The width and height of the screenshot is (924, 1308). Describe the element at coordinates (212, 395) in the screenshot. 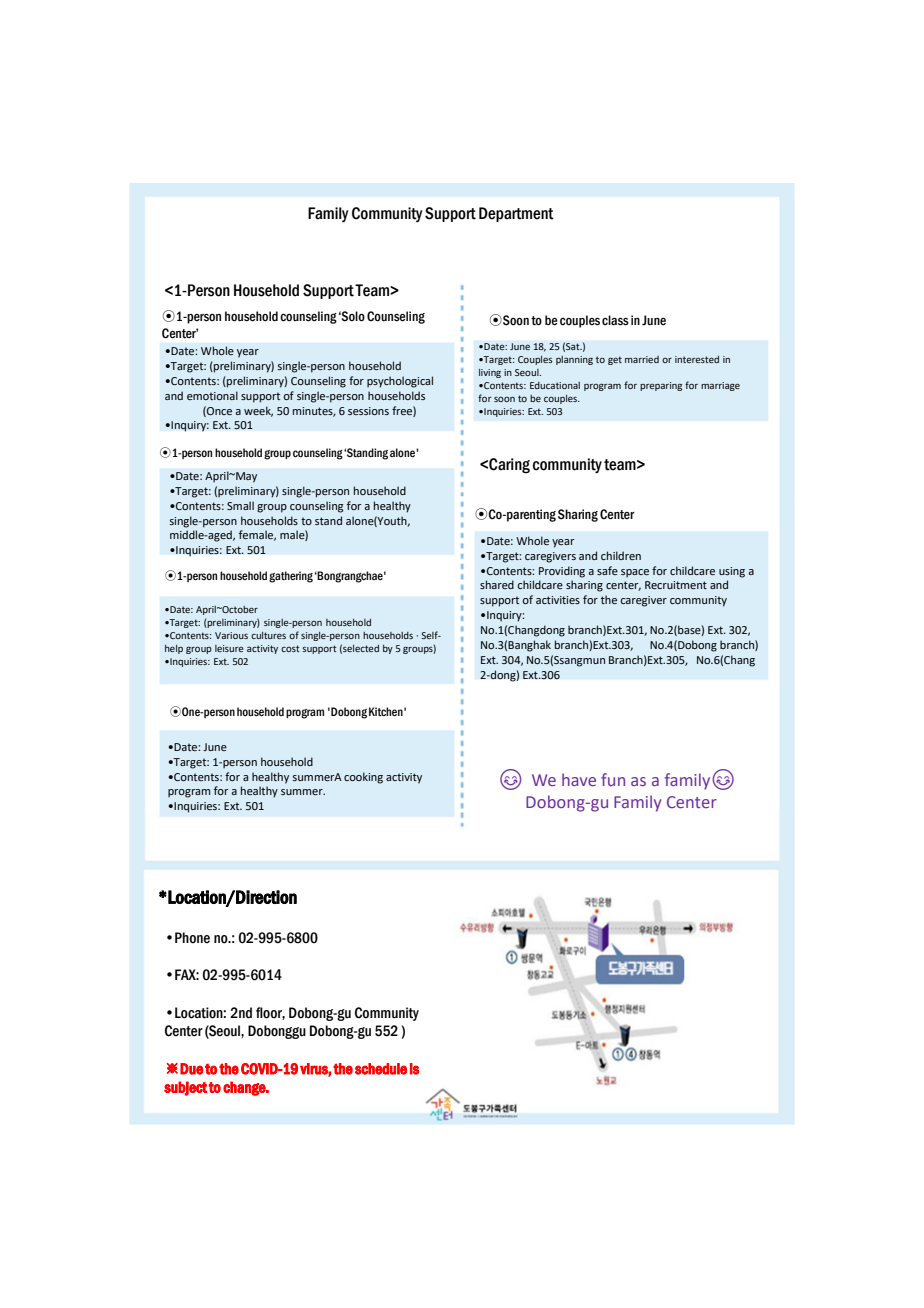

I see `emotional` at that location.
